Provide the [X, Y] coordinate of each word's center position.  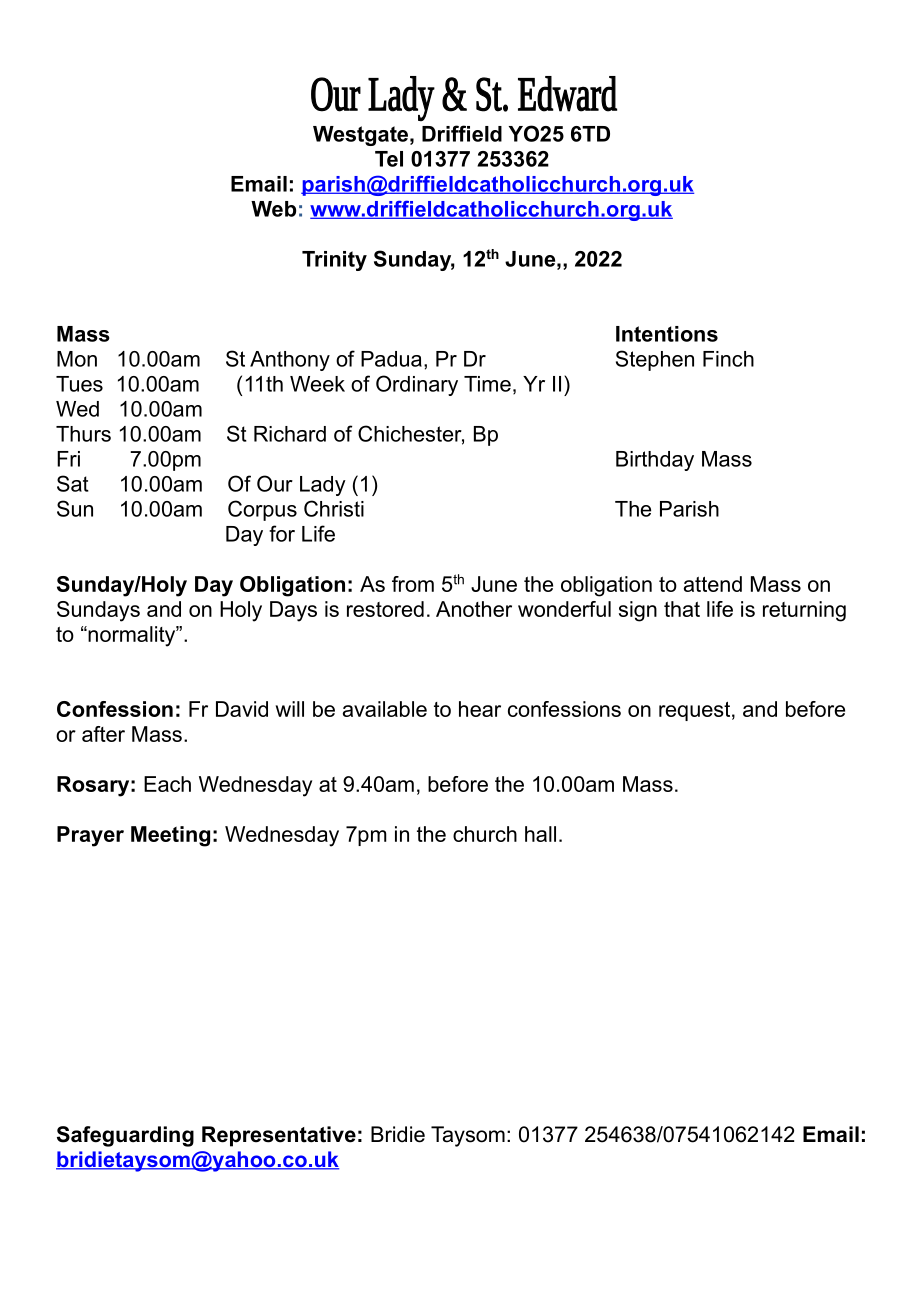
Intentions [667, 334]
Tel [389, 159]
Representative [279, 1136]
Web [273, 209]
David [242, 709]
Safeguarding [125, 1136]
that [682, 609]
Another [474, 609]
